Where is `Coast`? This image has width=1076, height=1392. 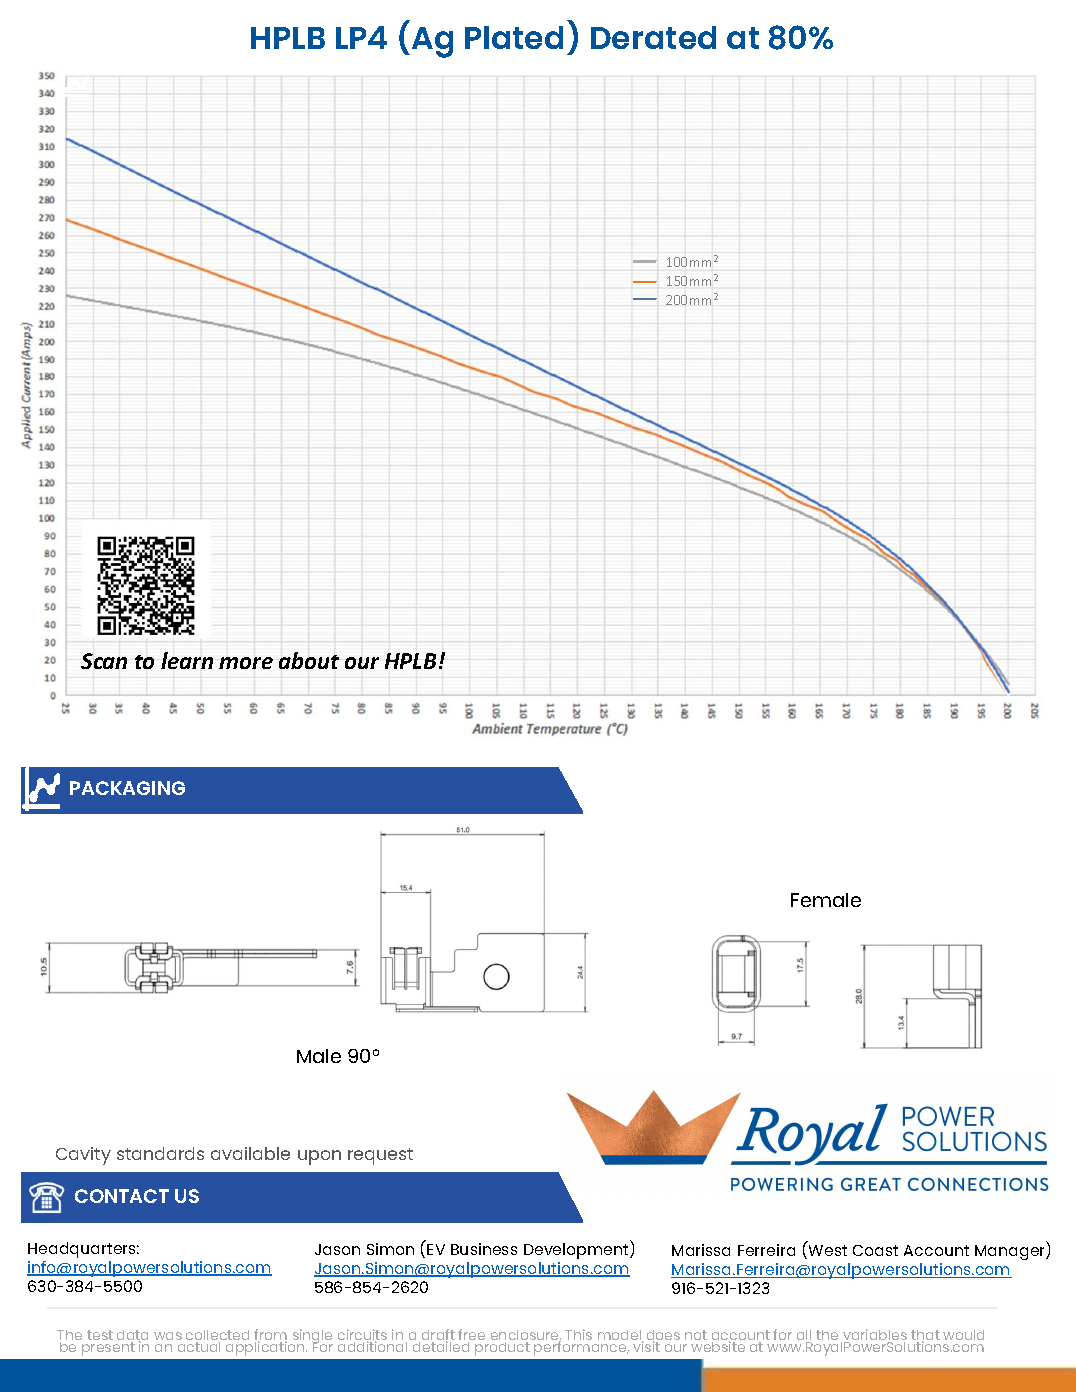
Coast is located at coordinates (875, 1250).
